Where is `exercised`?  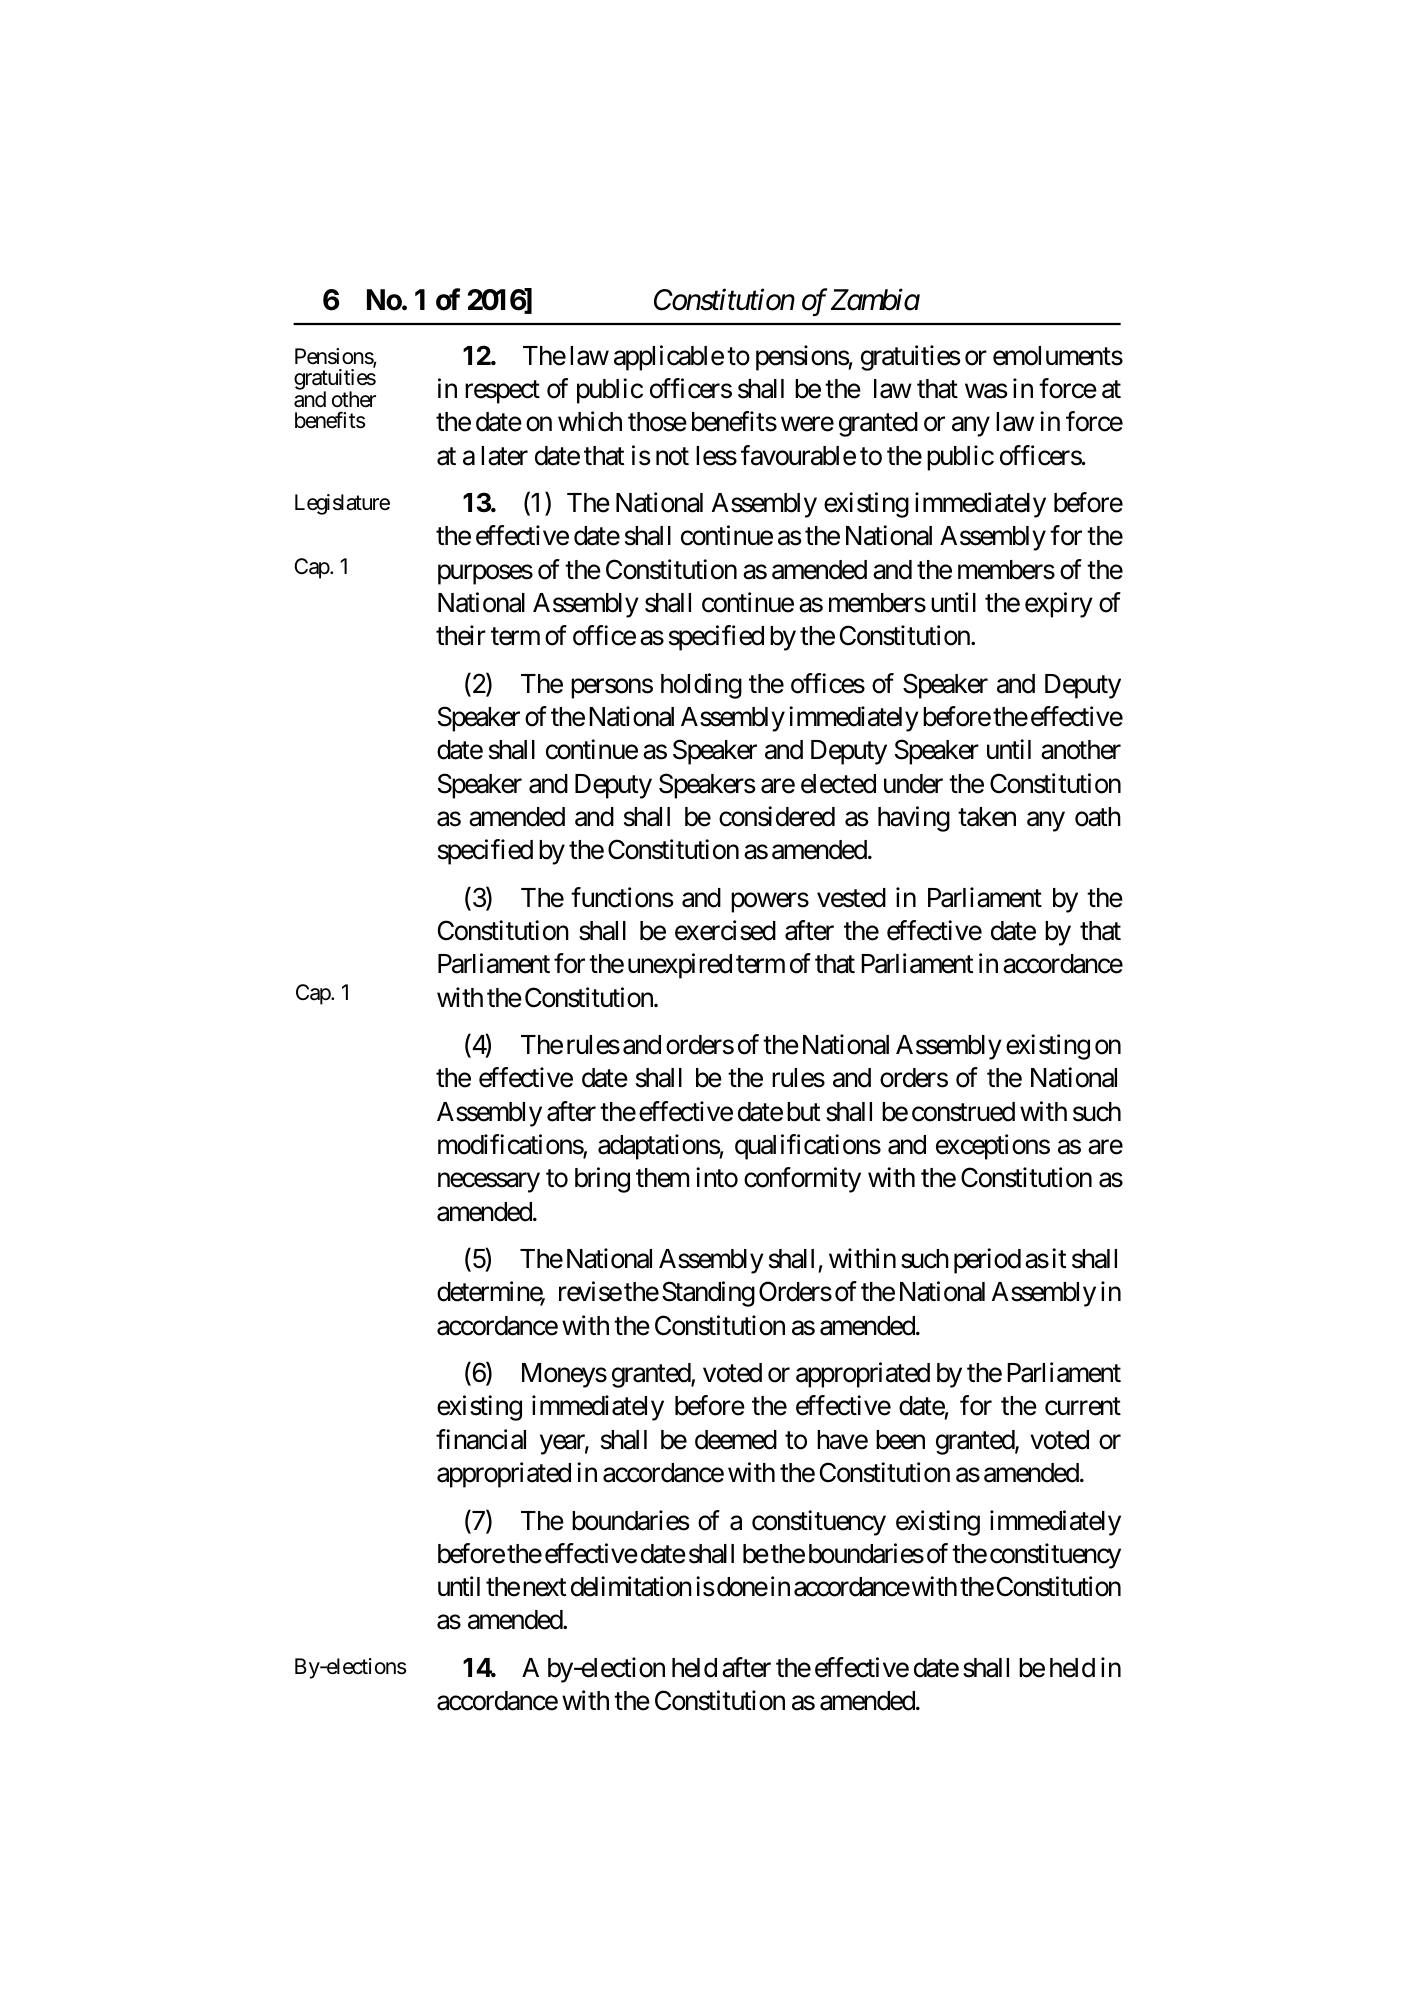
exercised is located at coordinates (725, 930).
